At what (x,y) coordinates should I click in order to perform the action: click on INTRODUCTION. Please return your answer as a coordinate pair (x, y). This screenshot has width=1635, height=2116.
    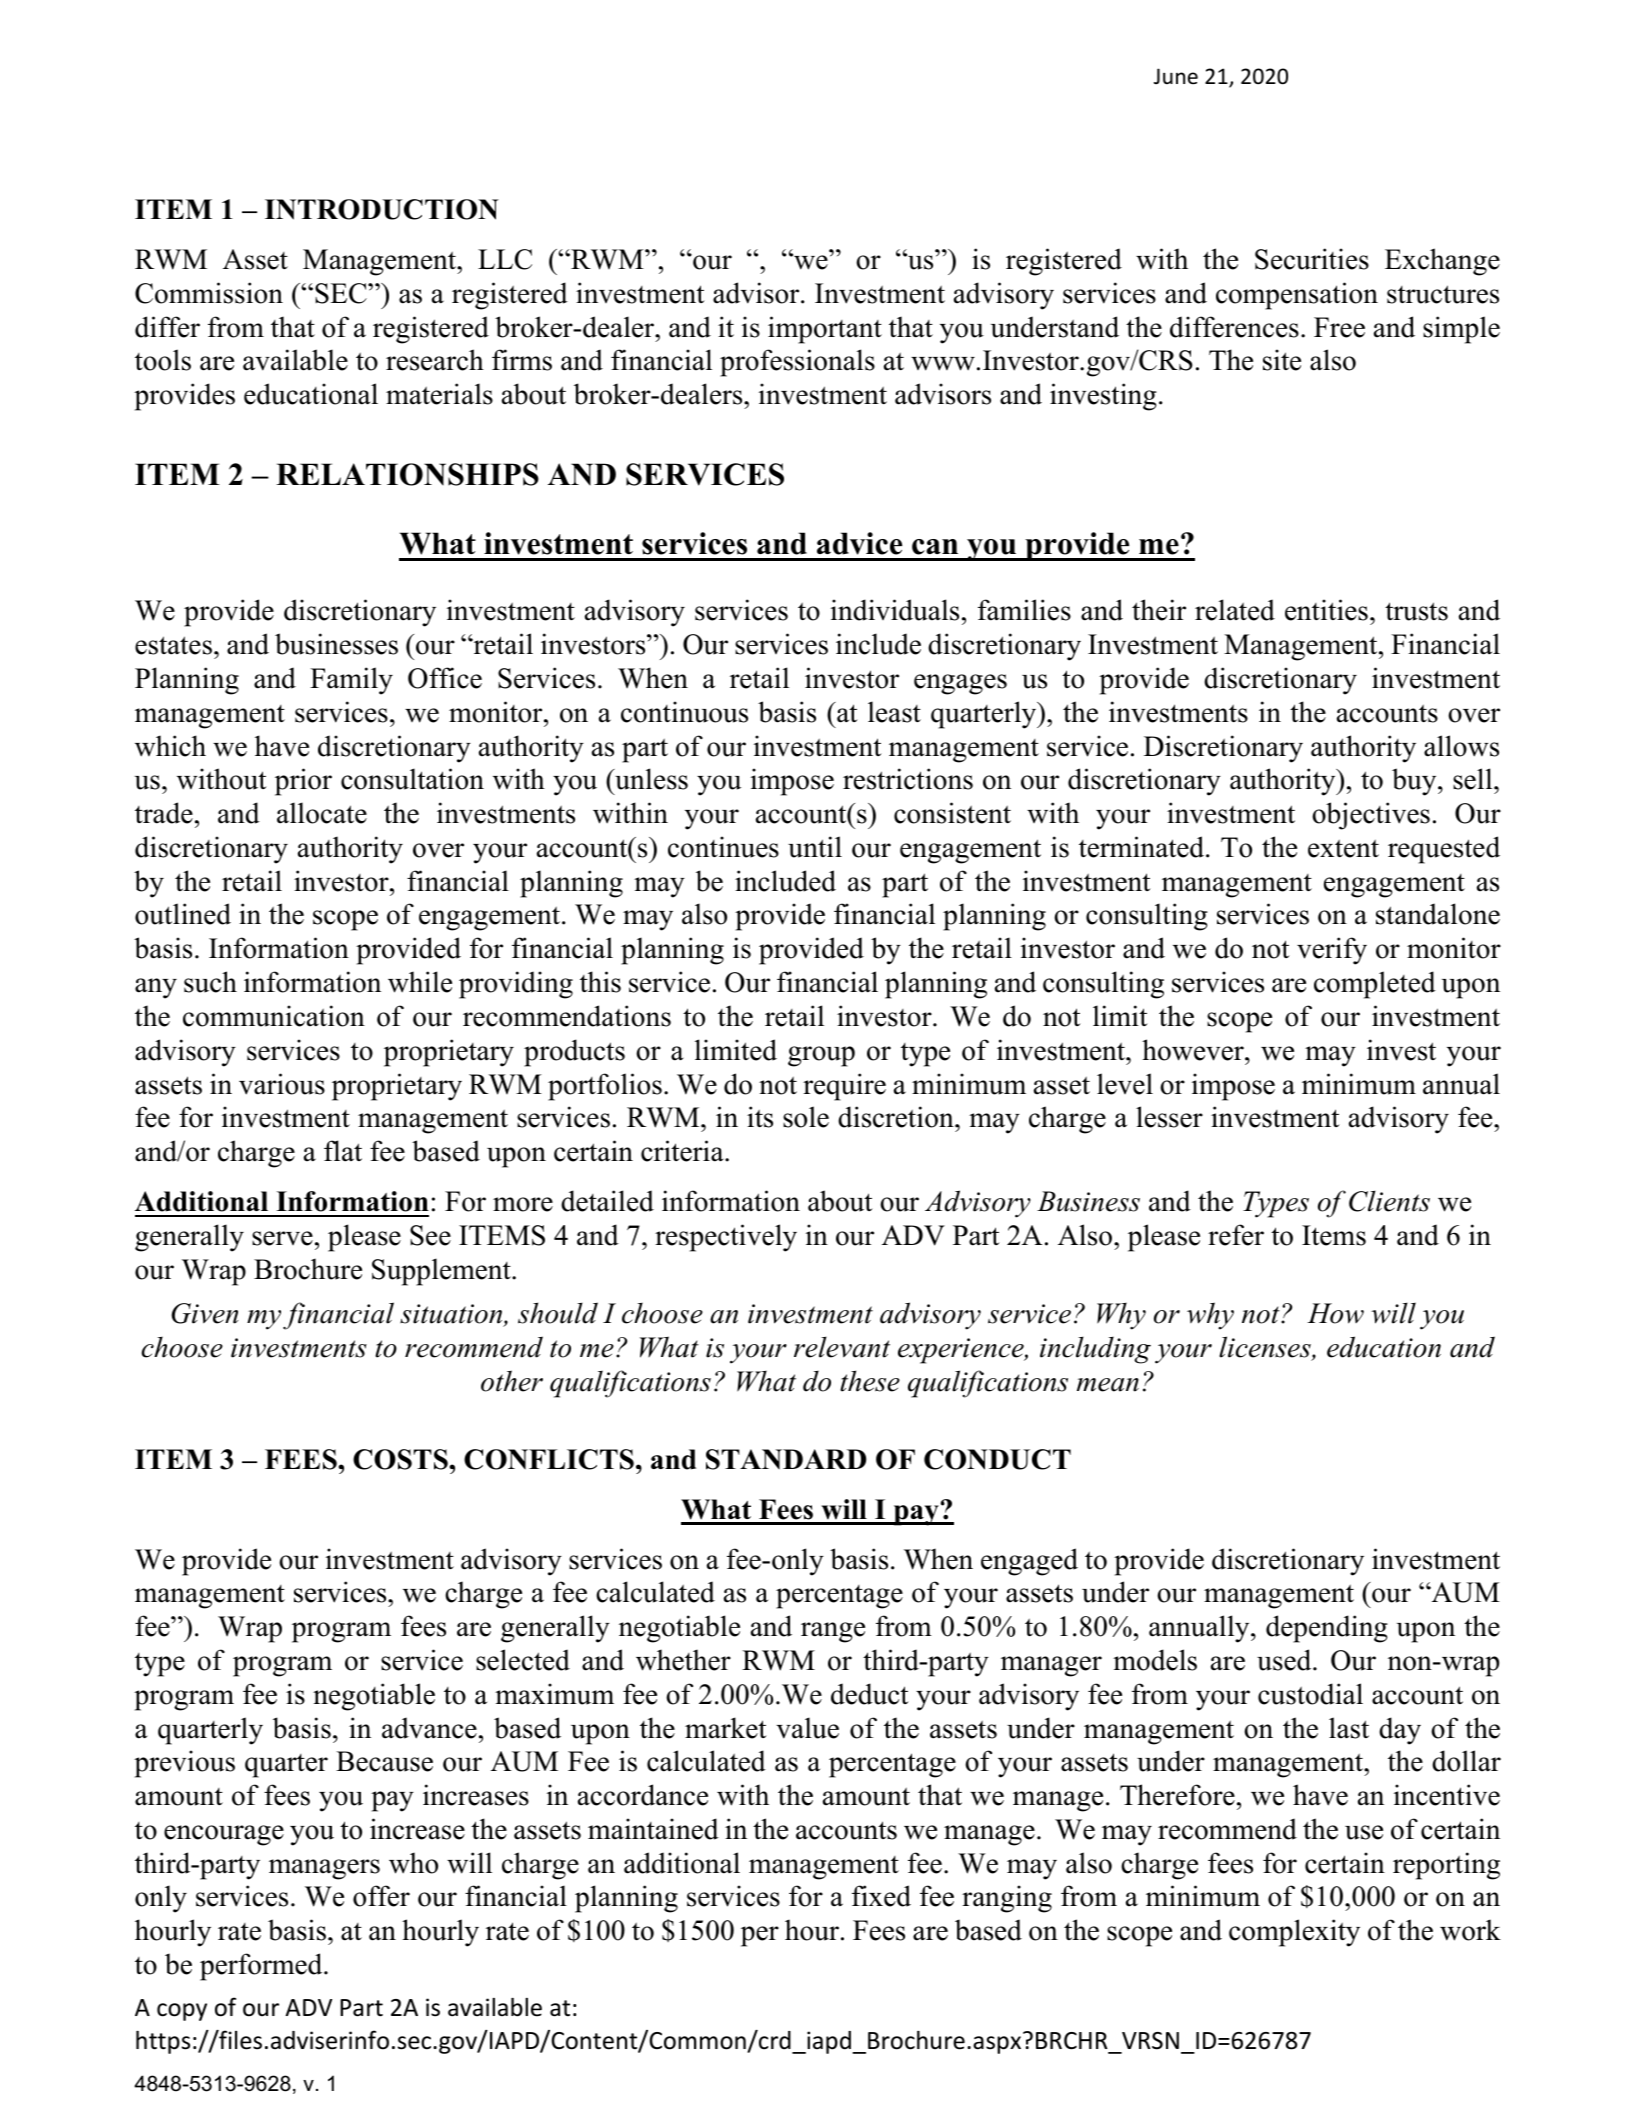
    Looking at the image, I should click on (382, 209).
